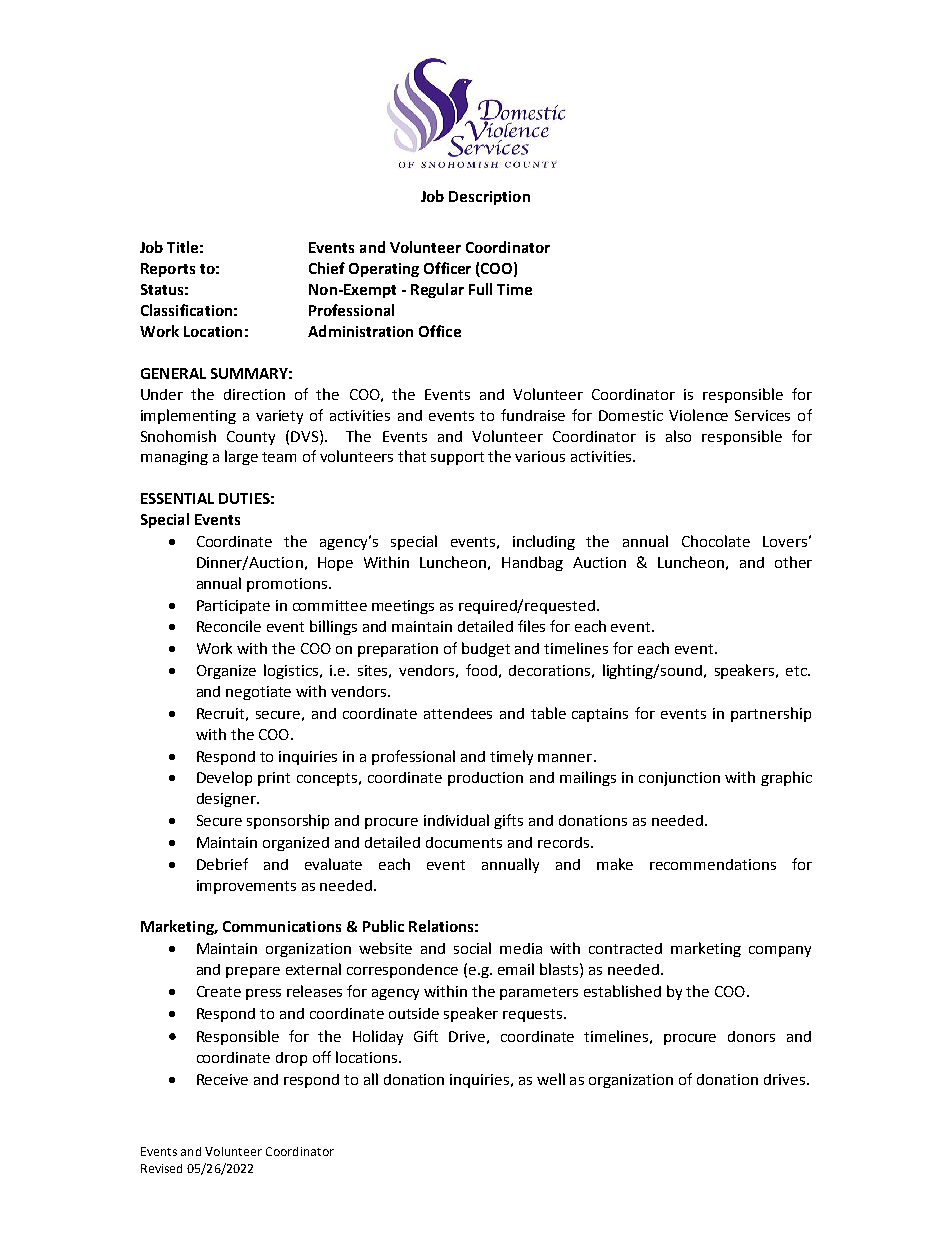  What do you see at coordinates (222, 1079) in the document?
I see `Receive` at bounding box center [222, 1079].
